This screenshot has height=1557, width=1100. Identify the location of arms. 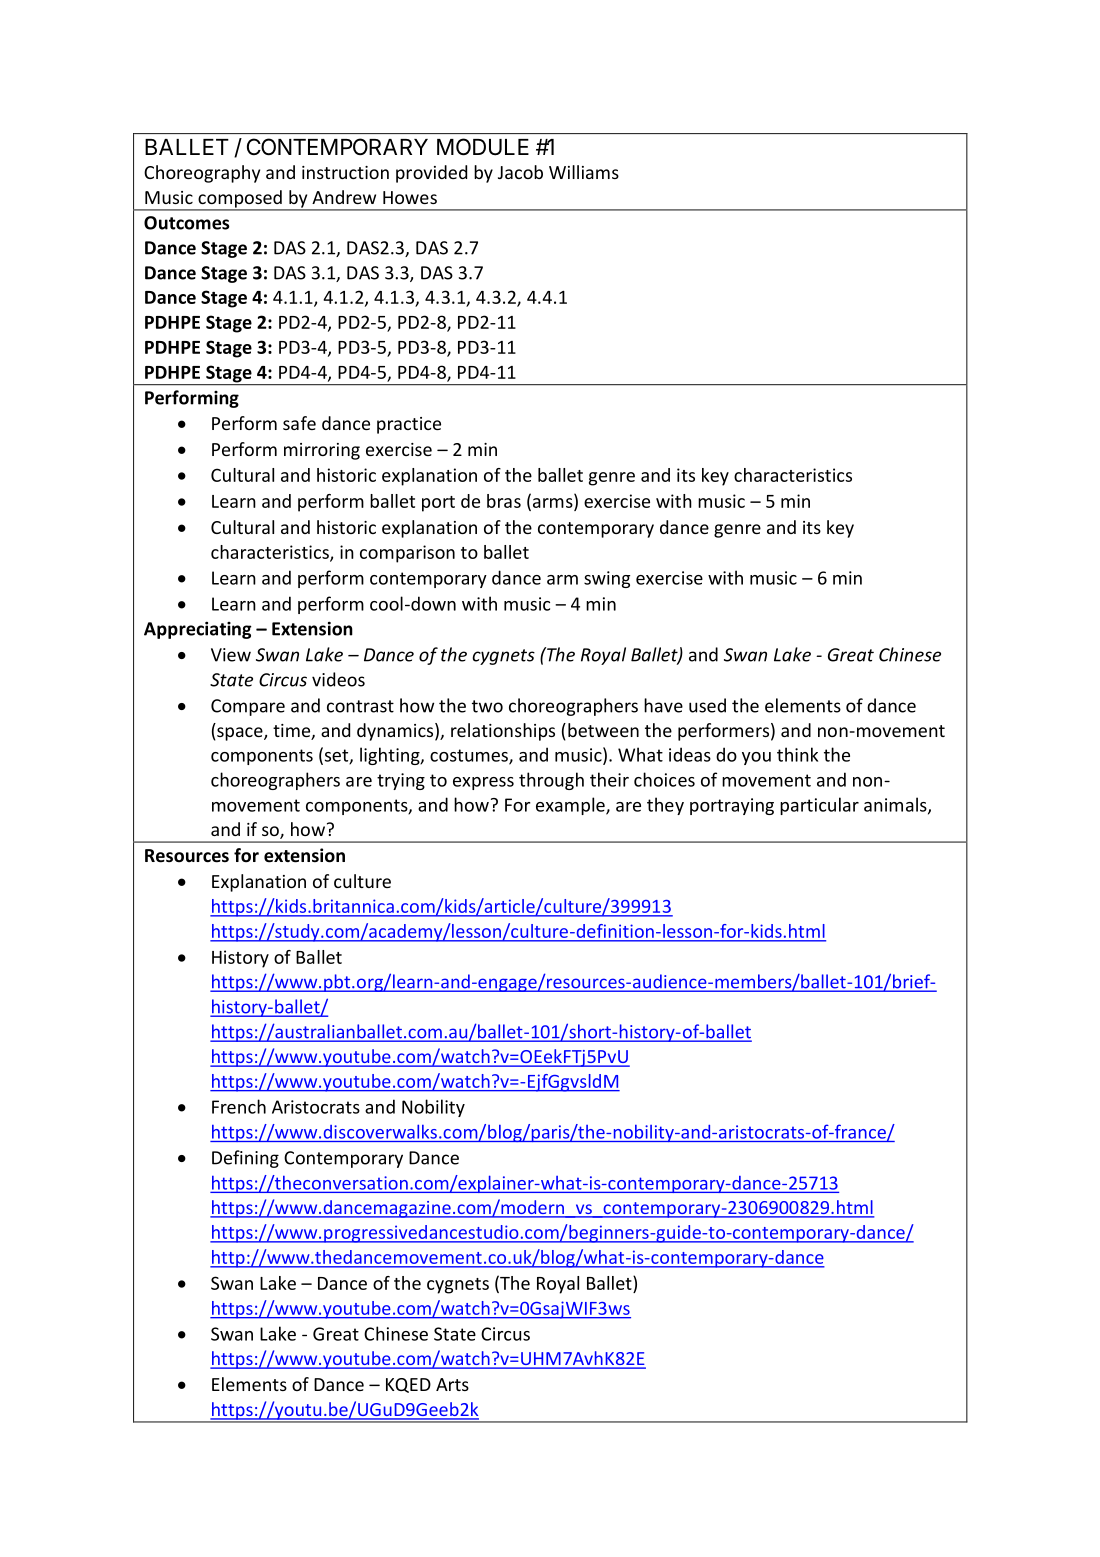
(552, 504).
